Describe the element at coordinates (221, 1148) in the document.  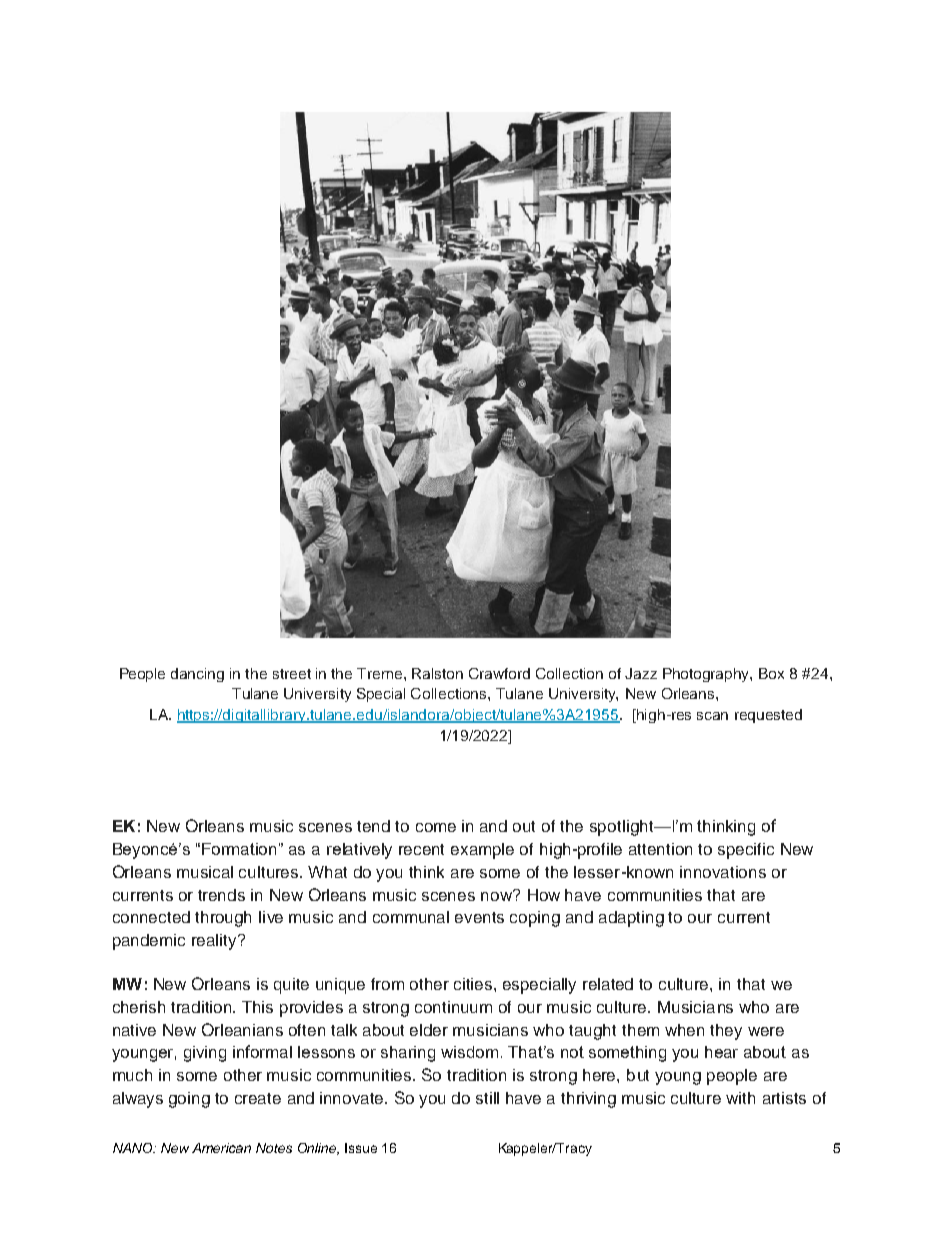
I see `American` at that location.
